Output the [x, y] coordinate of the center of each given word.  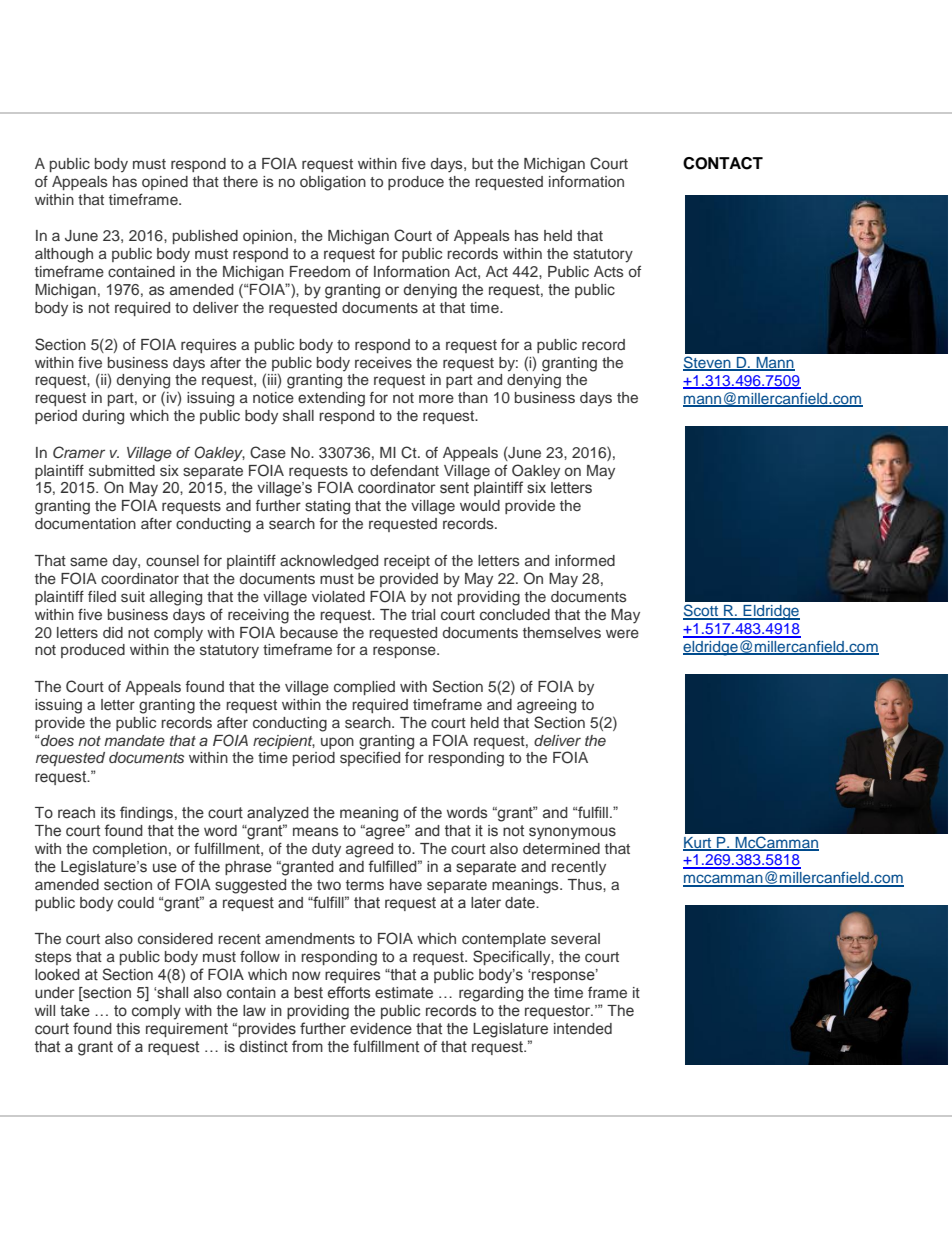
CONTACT [723, 163]
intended [583, 1029]
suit [133, 596]
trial [423, 614]
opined [165, 183]
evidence [381, 1029]
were [622, 633]
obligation [333, 183]
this [128, 1029]
